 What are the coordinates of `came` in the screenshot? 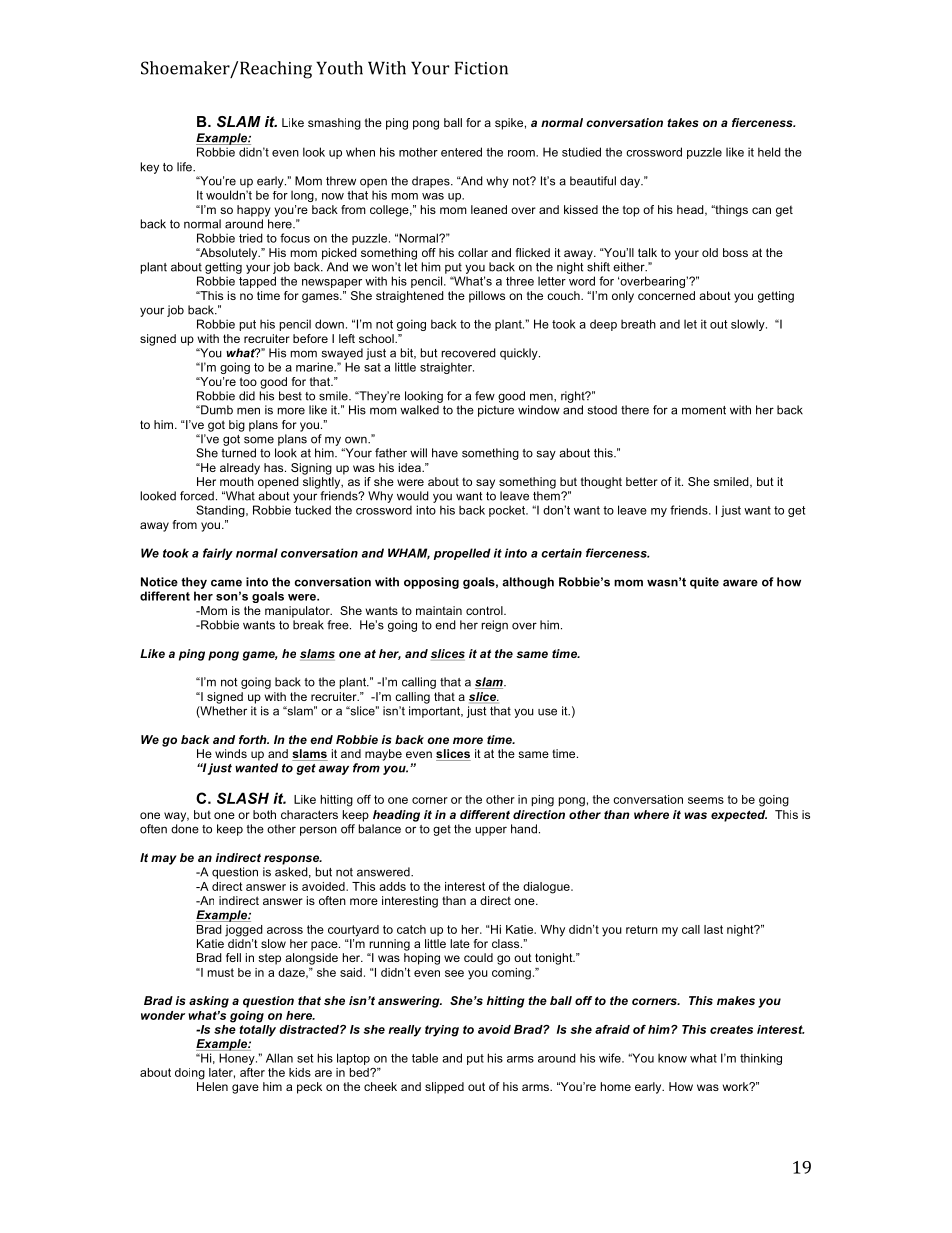 It's located at (226, 583).
